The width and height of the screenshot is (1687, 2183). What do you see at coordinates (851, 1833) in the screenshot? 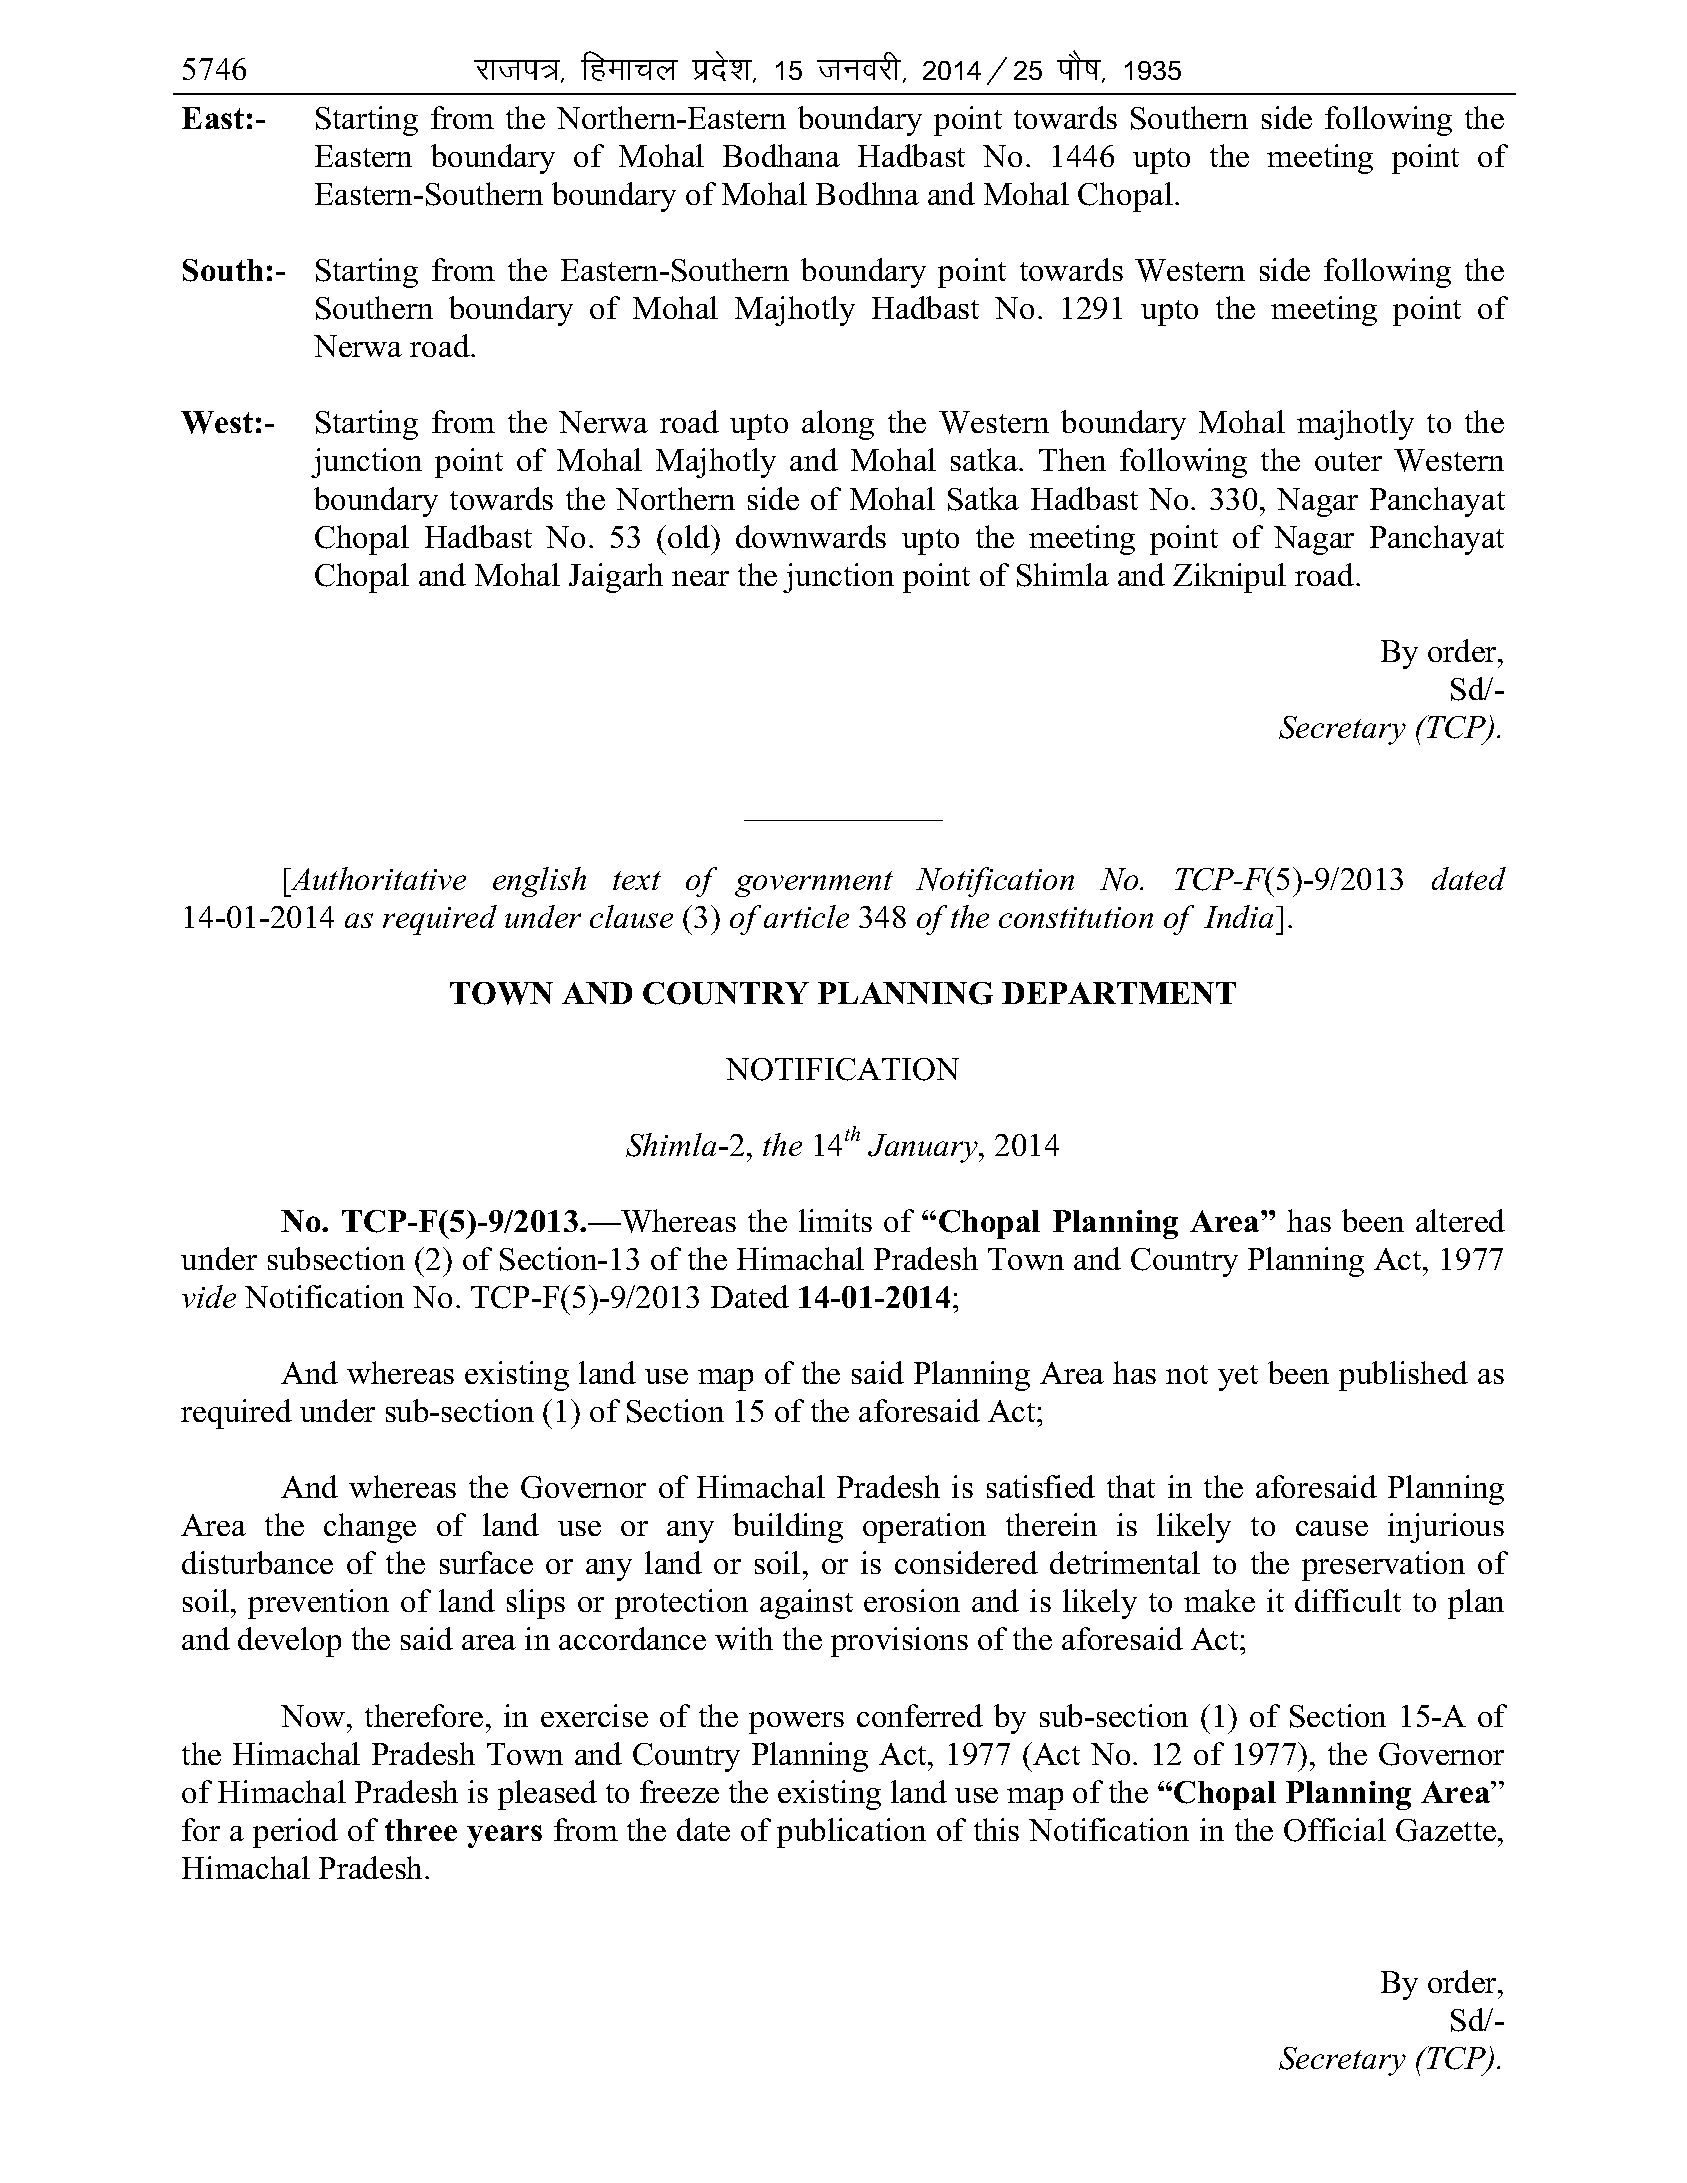
I see `publication` at bounding box center [851, 1833].
